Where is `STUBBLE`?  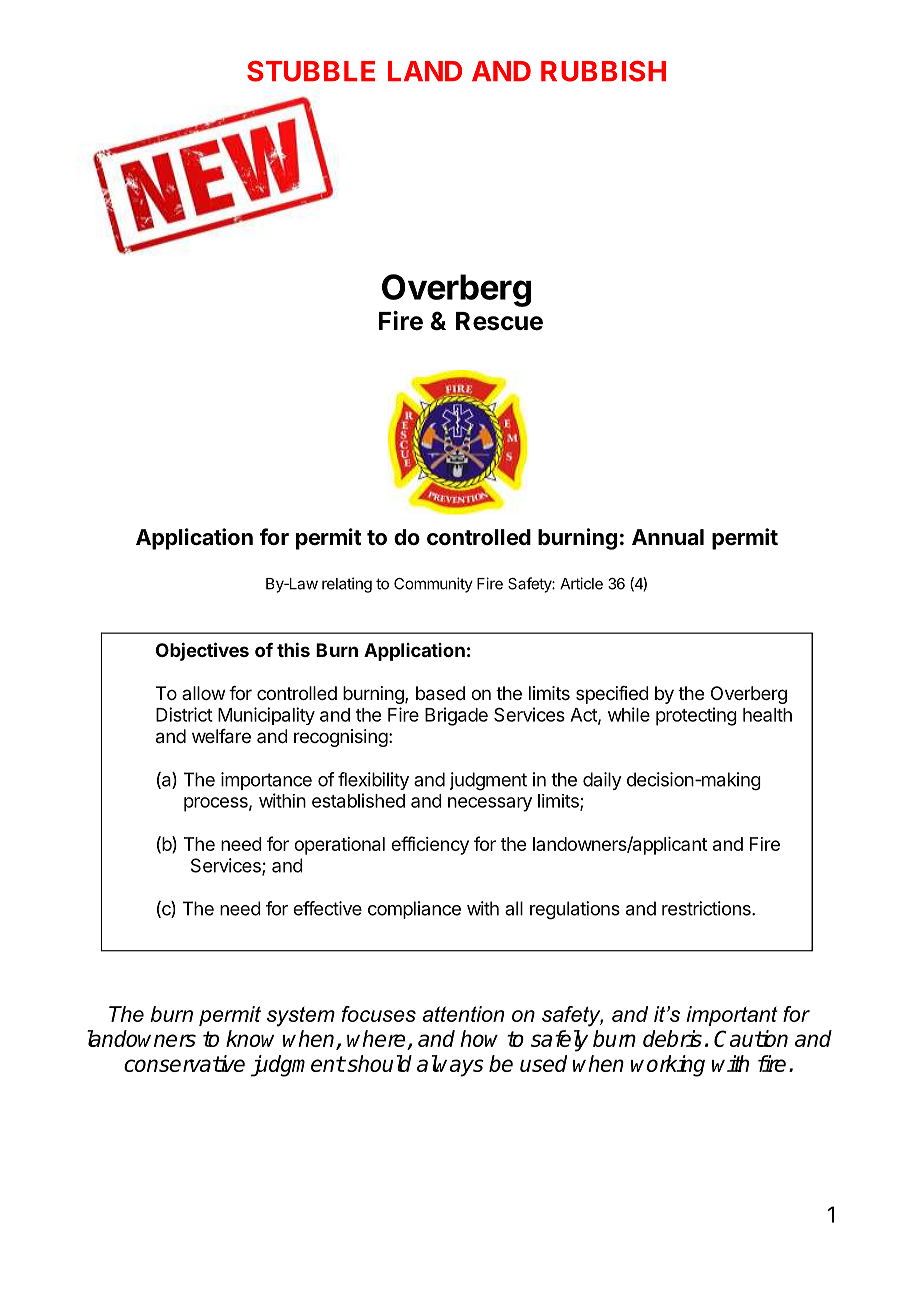 STUBBLE is located at coordinates (311, 71).
